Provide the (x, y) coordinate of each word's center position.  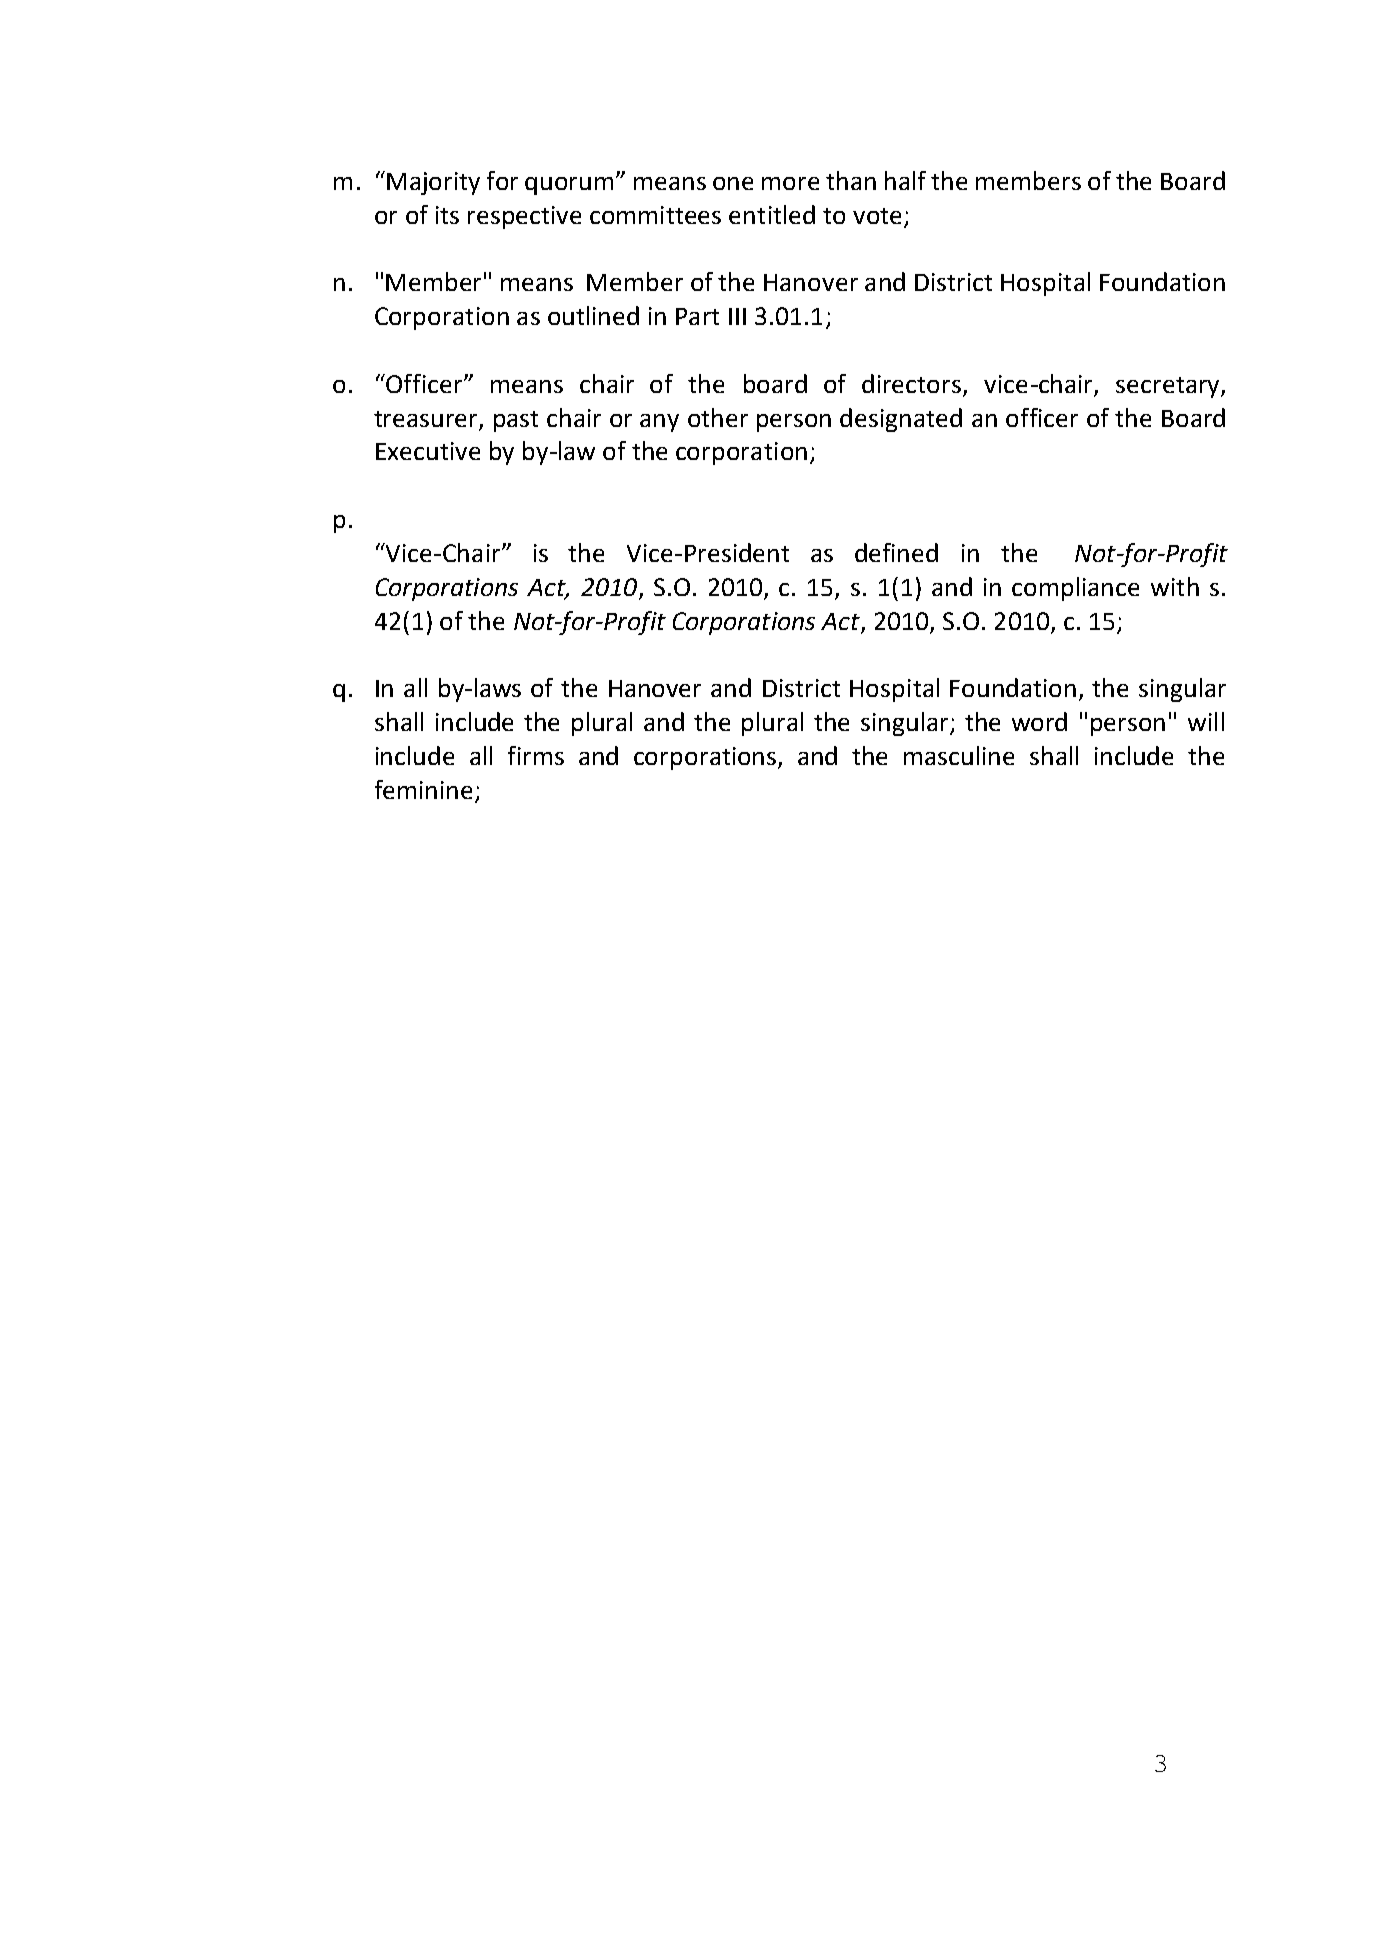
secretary (1169, 387)
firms (536, 755)
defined (896, 552)
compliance (1075, 589)
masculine (959, 755)
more (790, 183)
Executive (428, 451)
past (516, 421)
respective (524, 217)
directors (911, 383)
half (905, 180)
